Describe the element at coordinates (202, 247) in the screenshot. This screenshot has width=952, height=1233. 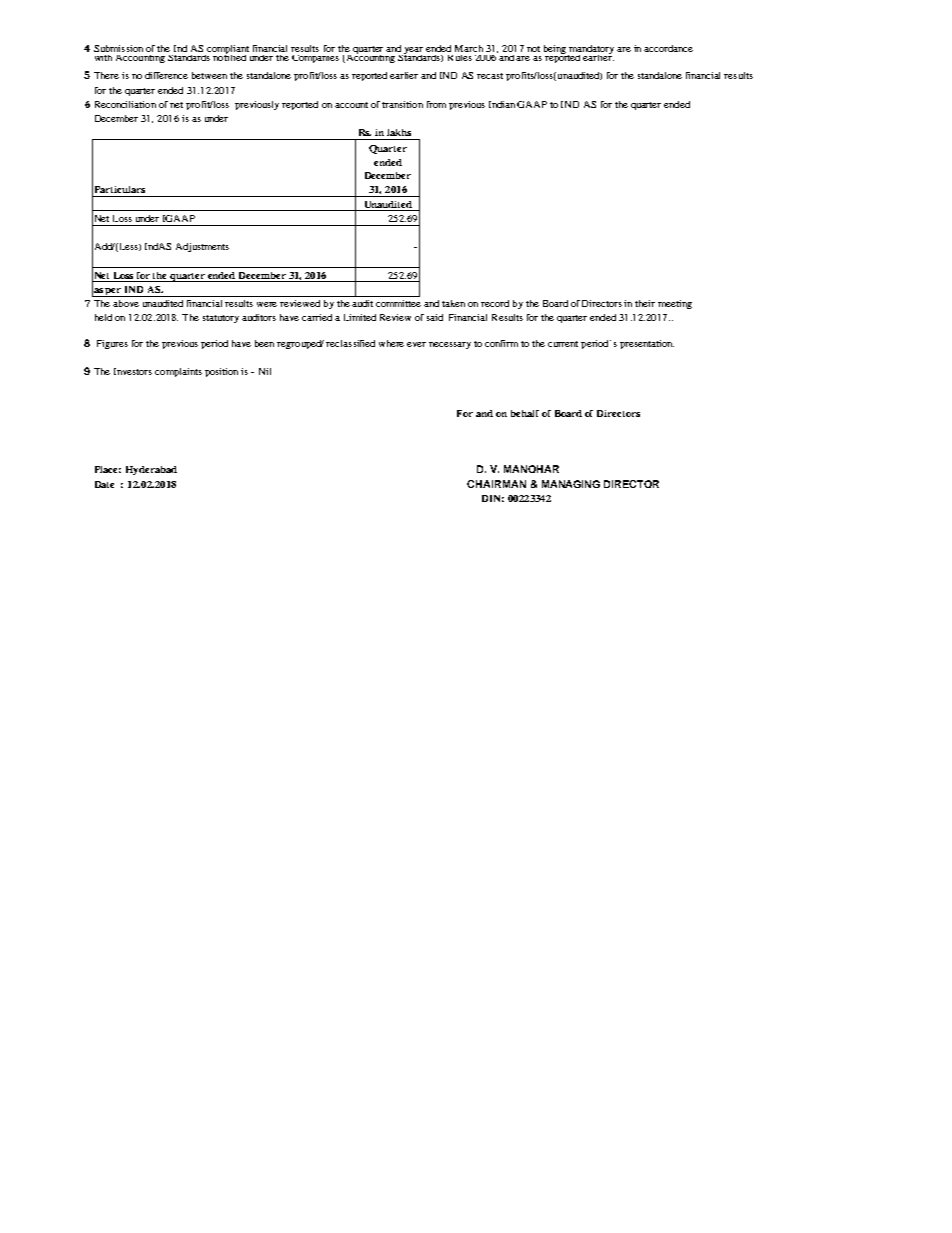
I see `Adjustments` at that location.
